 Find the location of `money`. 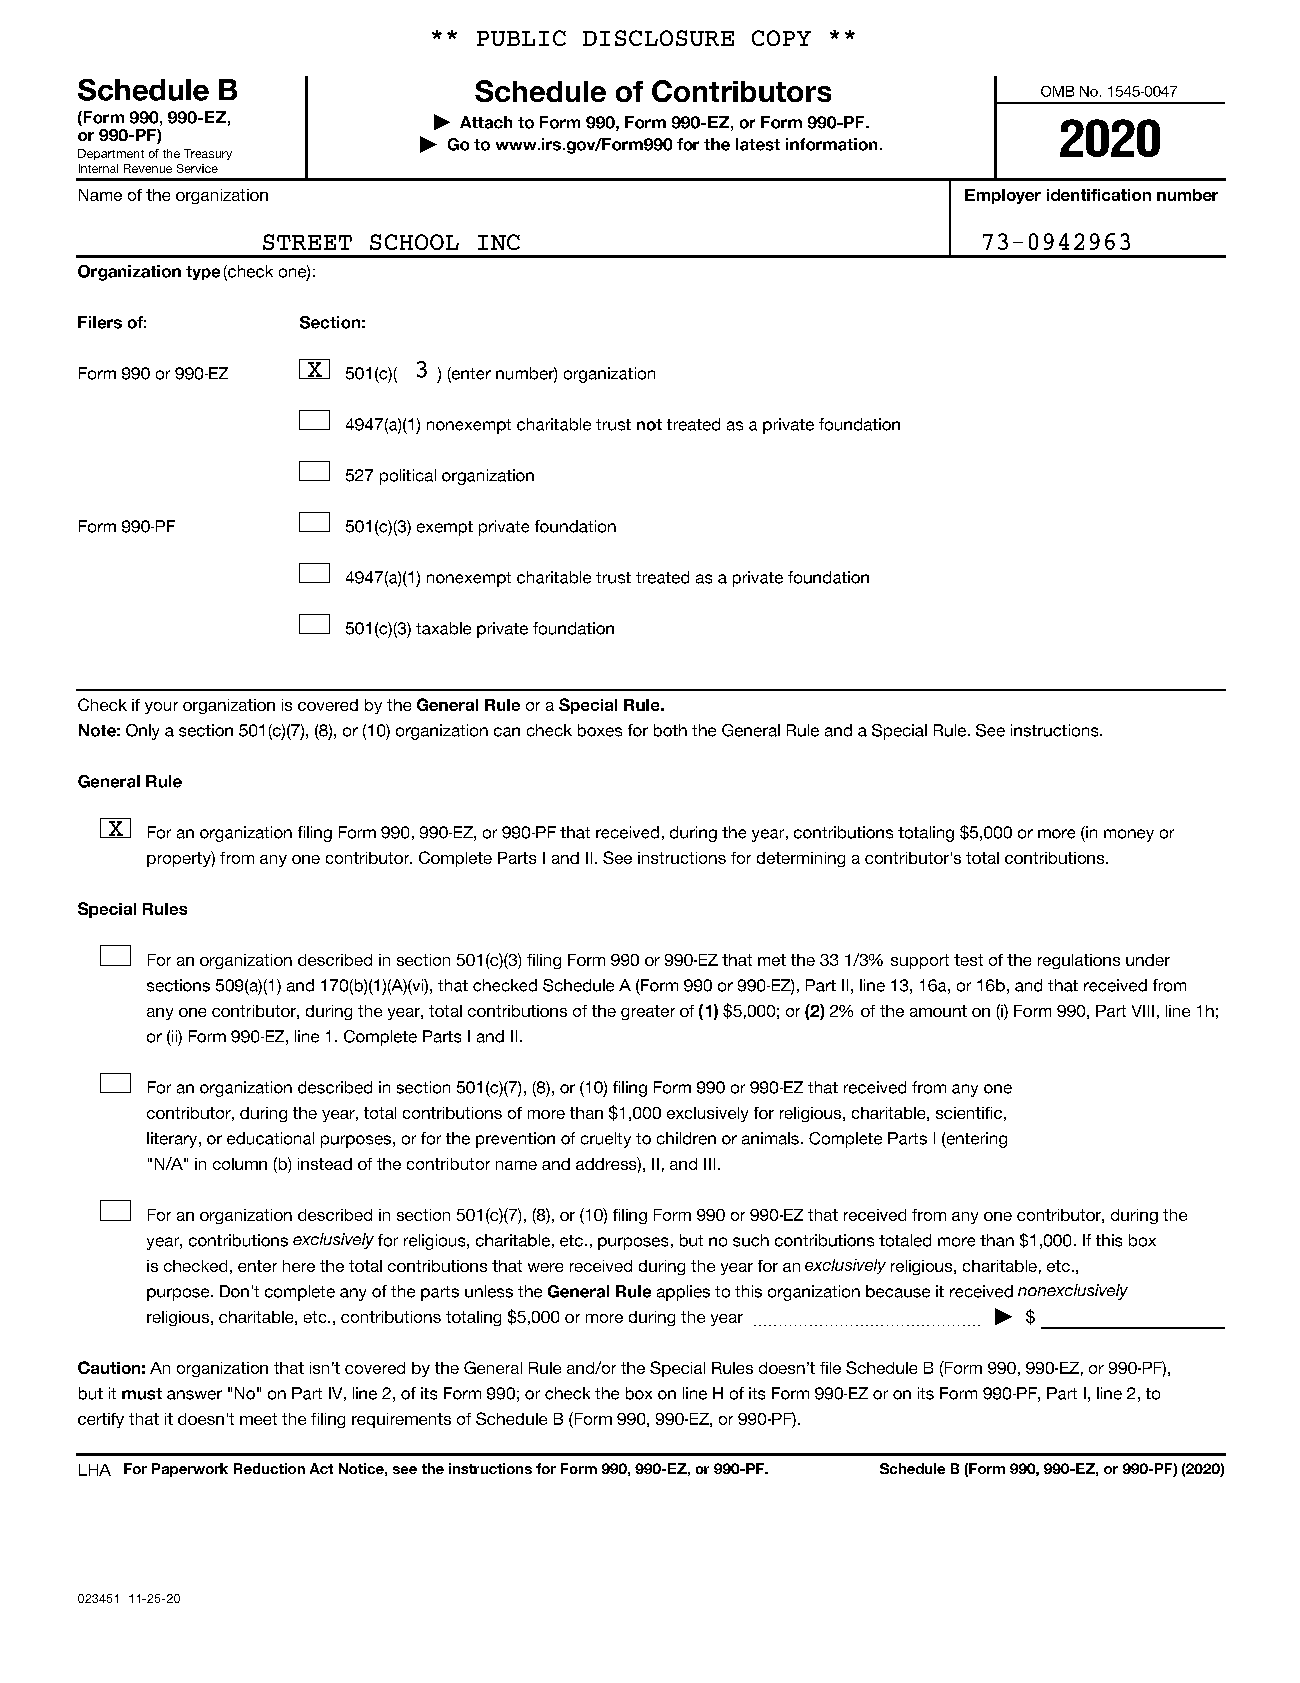

money is located at coordinates (1129, 835).
